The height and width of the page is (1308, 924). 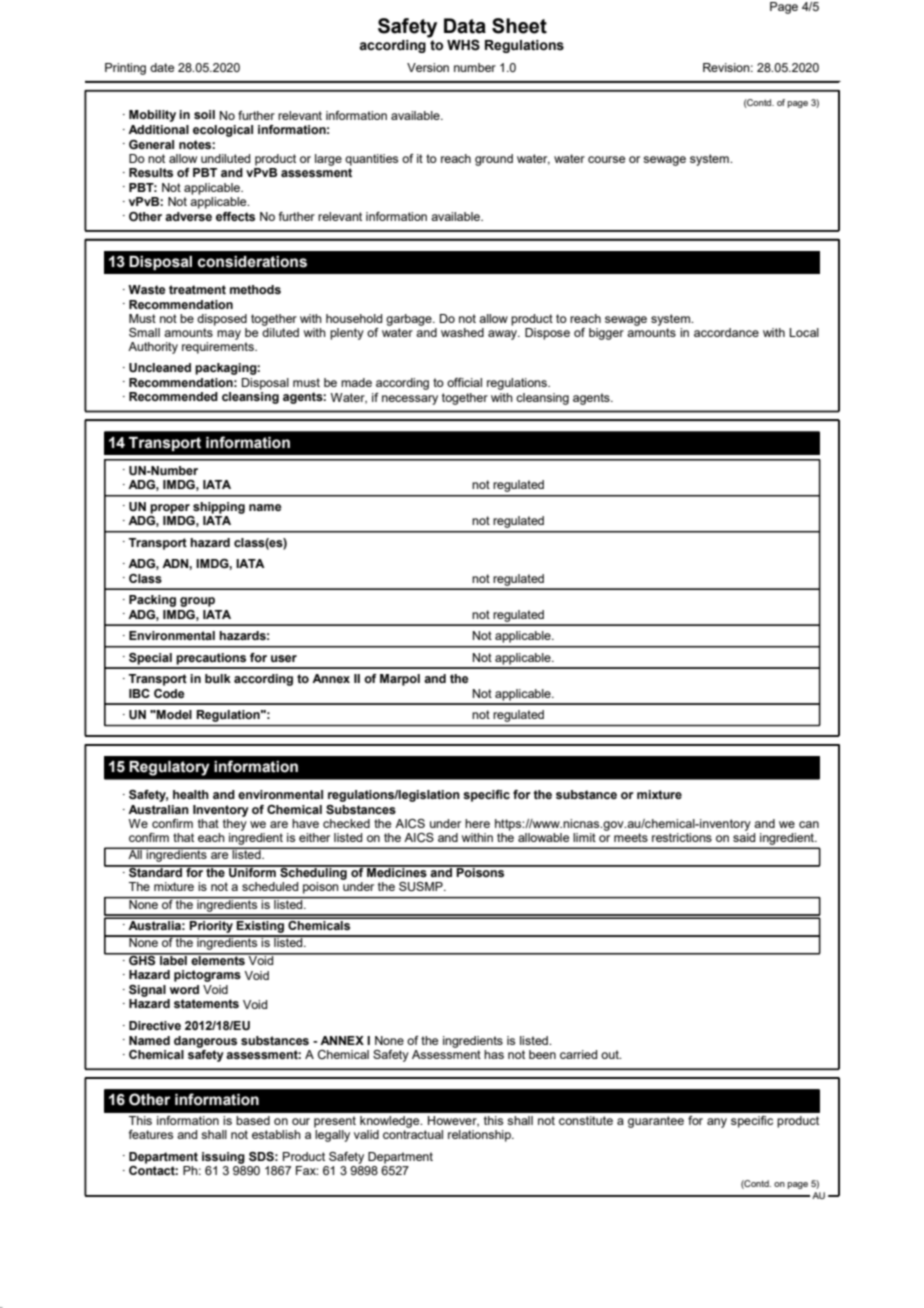 I want to click on relationship, so click(x=480, y=1136).
